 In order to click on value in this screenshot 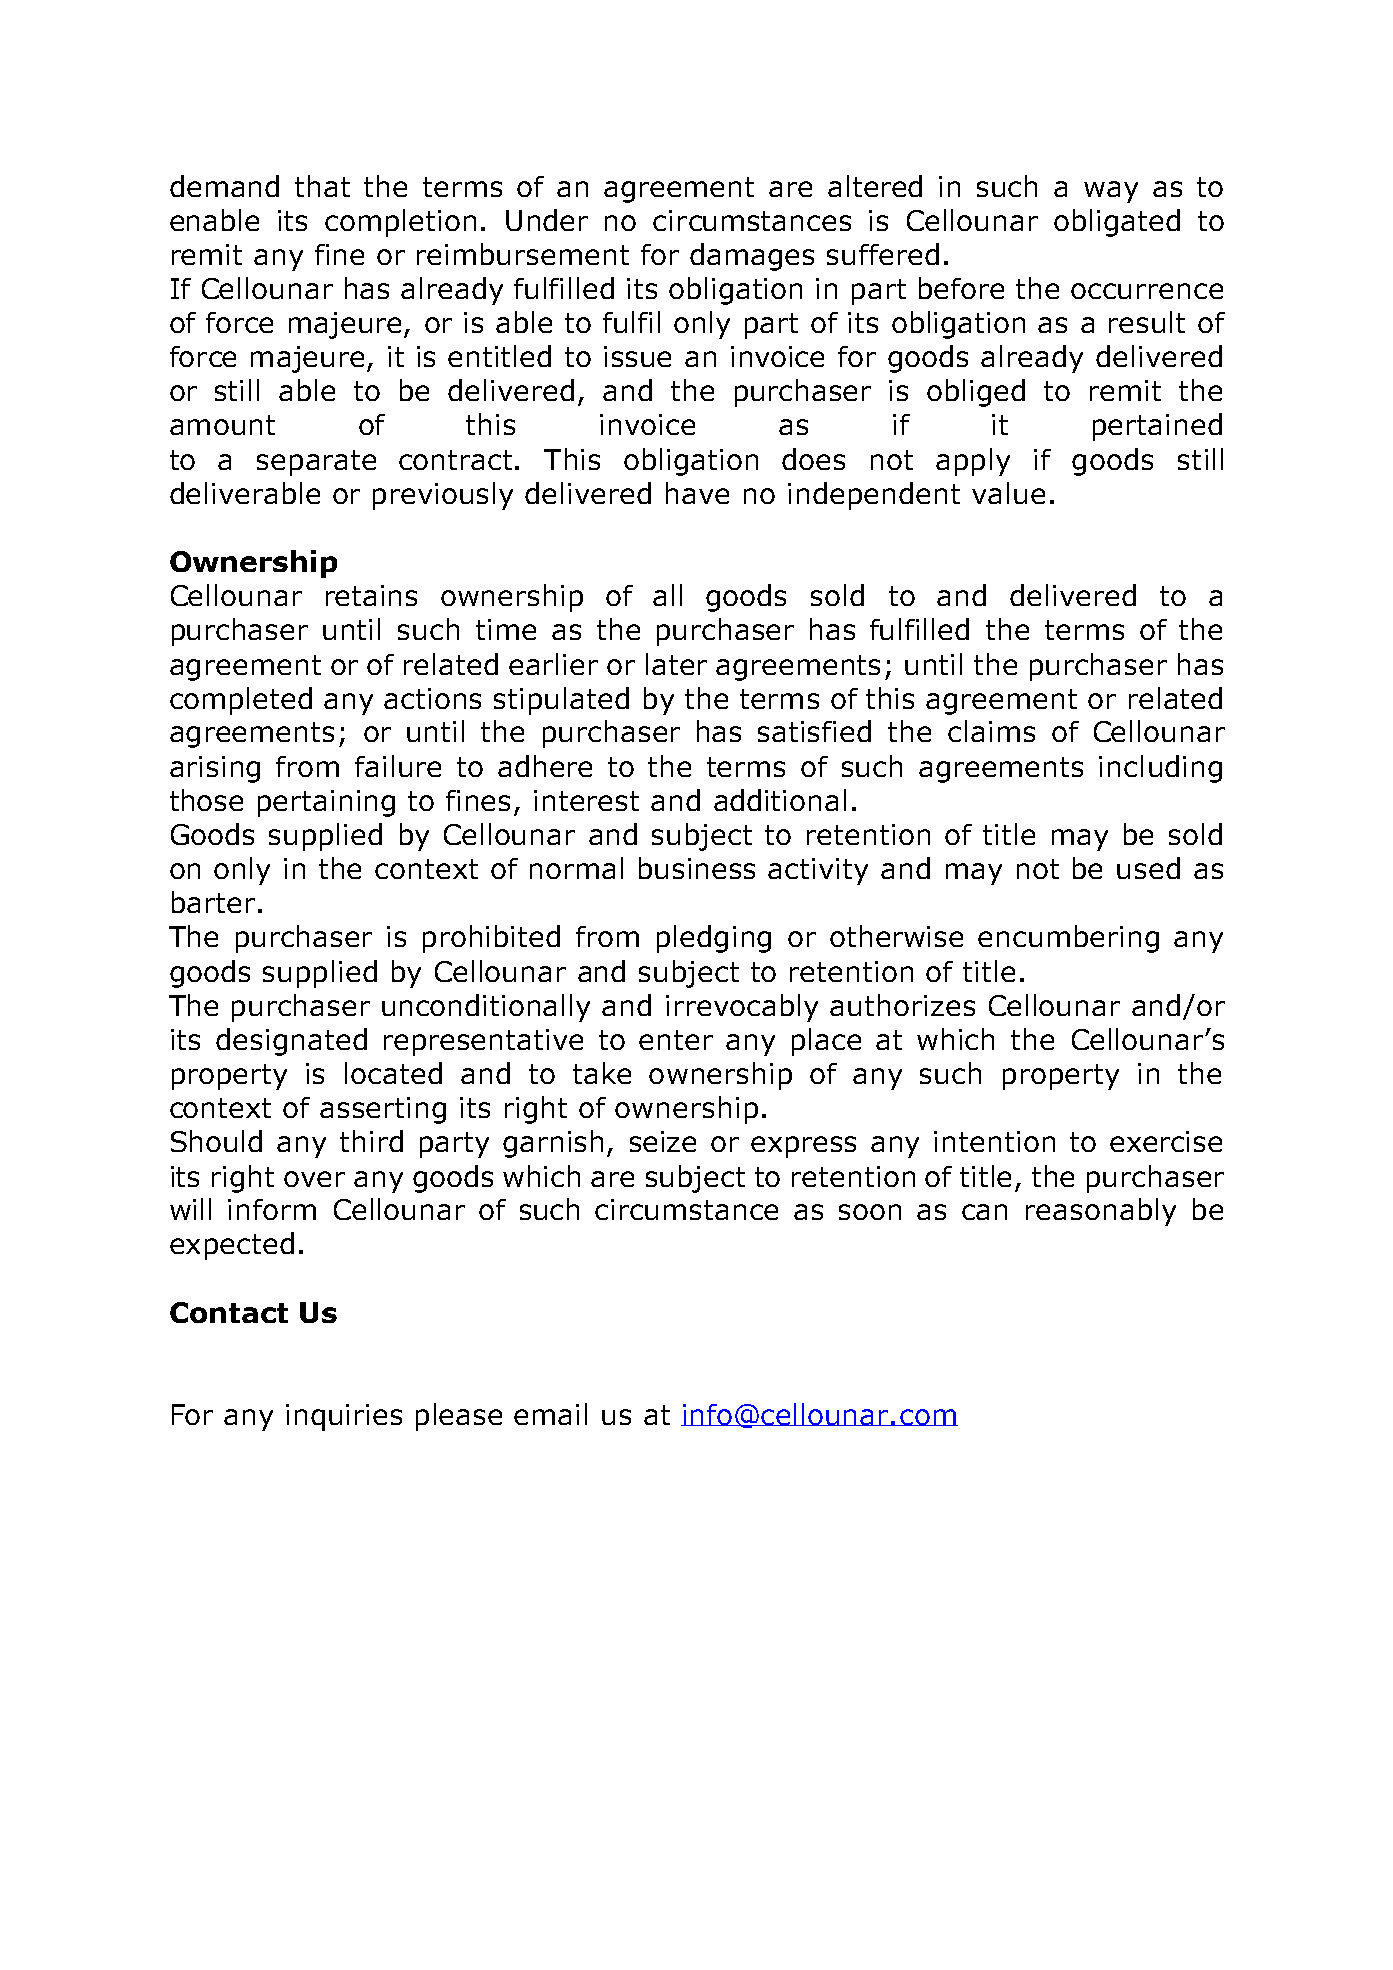, I will do `click(1008, 493)`.
